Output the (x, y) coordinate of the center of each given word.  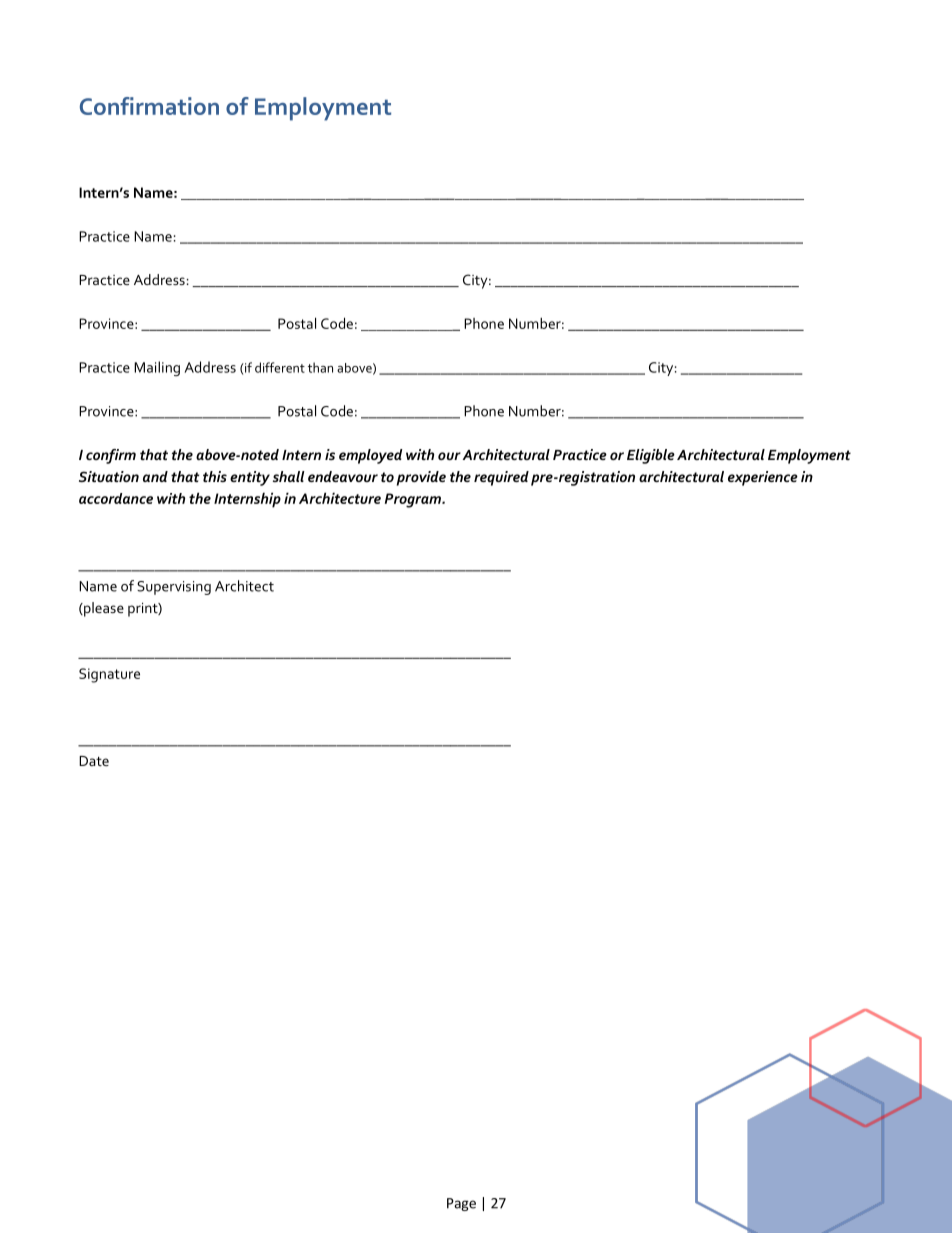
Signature (109, 675)
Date (94, 761)
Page (461, 1204)
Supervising (174, 588)
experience (763, 478)
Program (414, 500)
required (501, 478)
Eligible (651, 456)
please (103, 609)
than (320, 367)
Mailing (157, 368)
